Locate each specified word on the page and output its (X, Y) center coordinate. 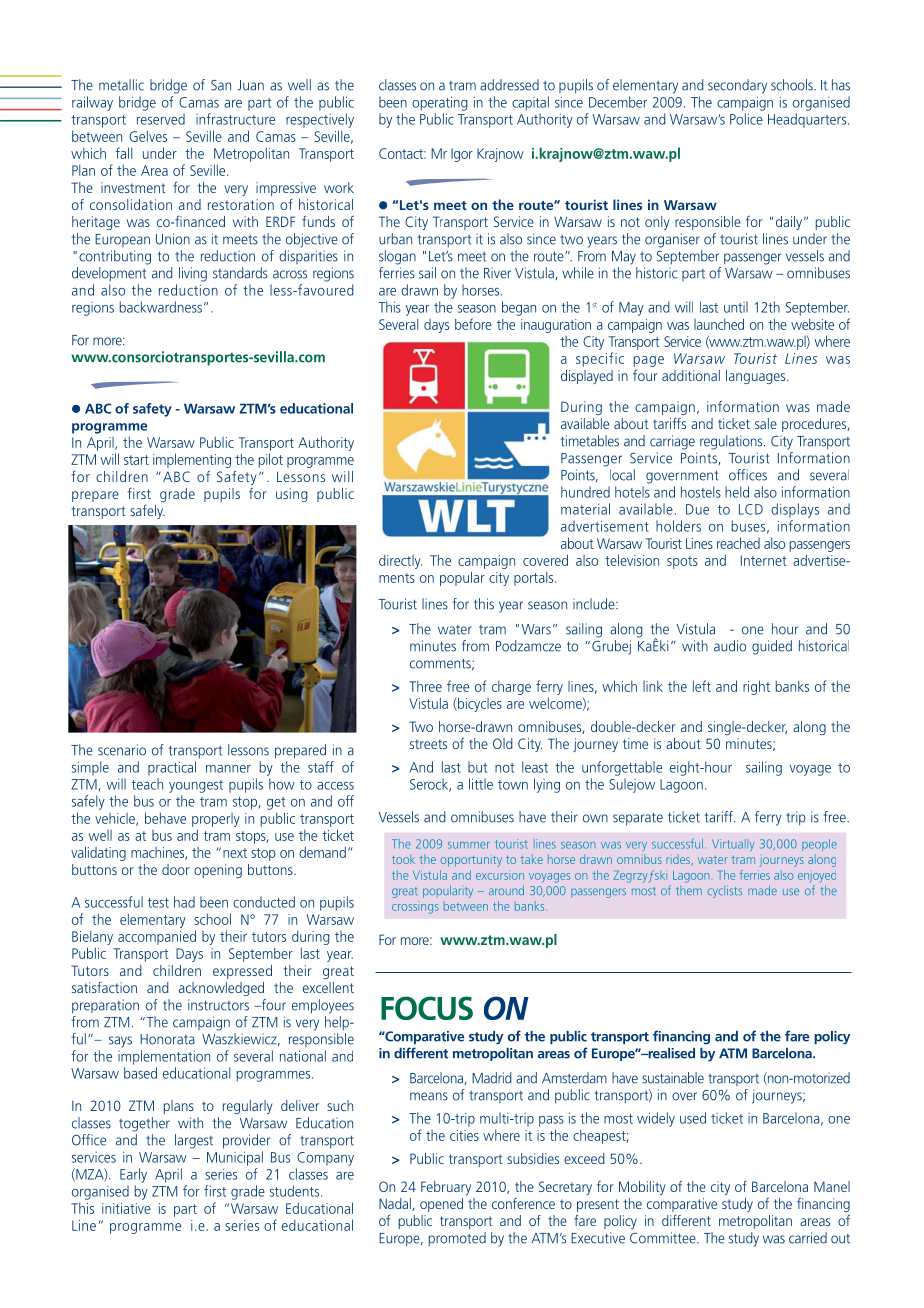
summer (469, 845)
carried (808, 1238)
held (737, 492)
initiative (126, 1208)
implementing (192, 460)
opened (441, 1205)
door (176, 869)
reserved (161, 119)
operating (440, 103)
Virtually (733, 845)
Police (746, 119)
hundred (585, 492)
